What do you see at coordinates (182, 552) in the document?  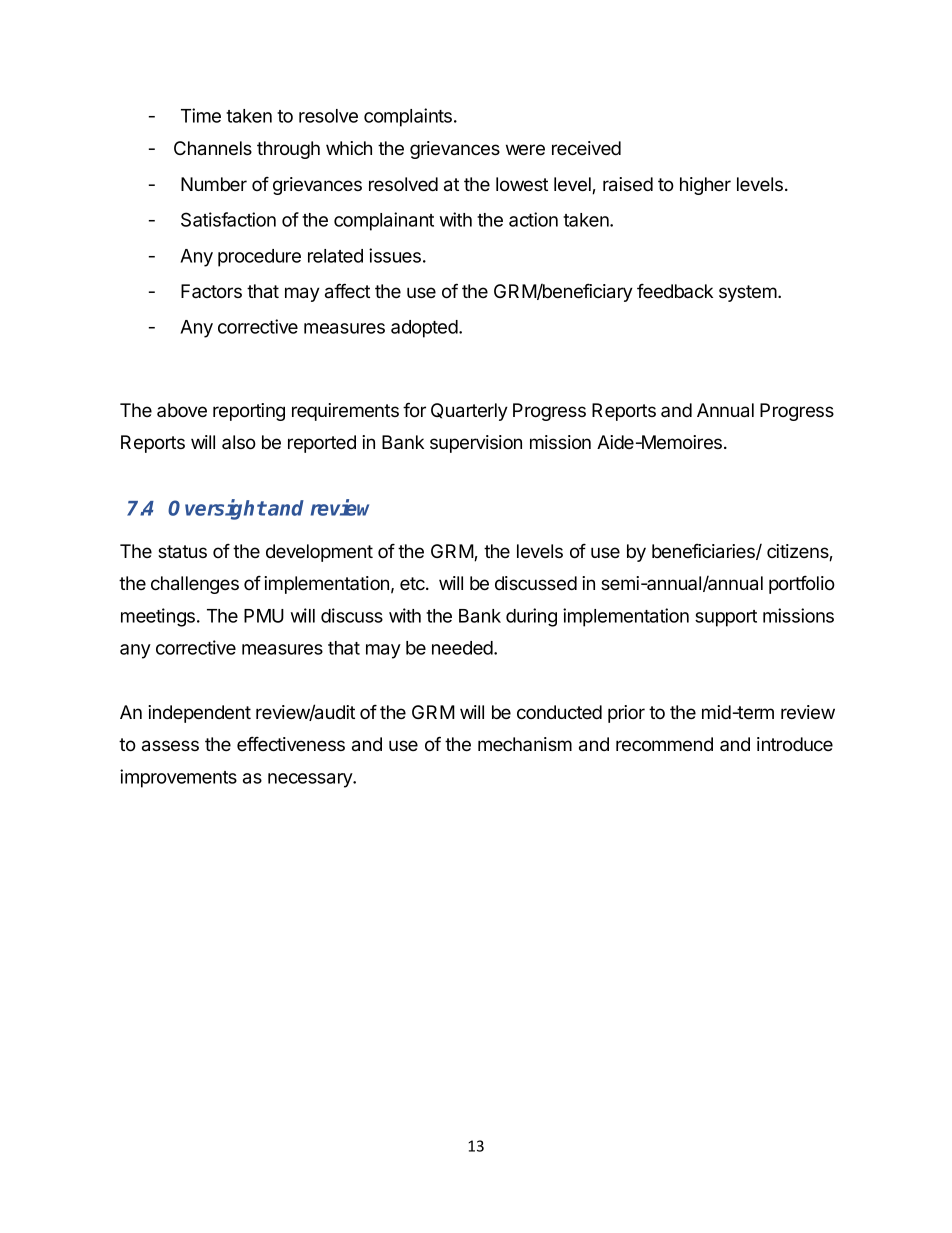 I see `status` at bounding box center [182, 552].
